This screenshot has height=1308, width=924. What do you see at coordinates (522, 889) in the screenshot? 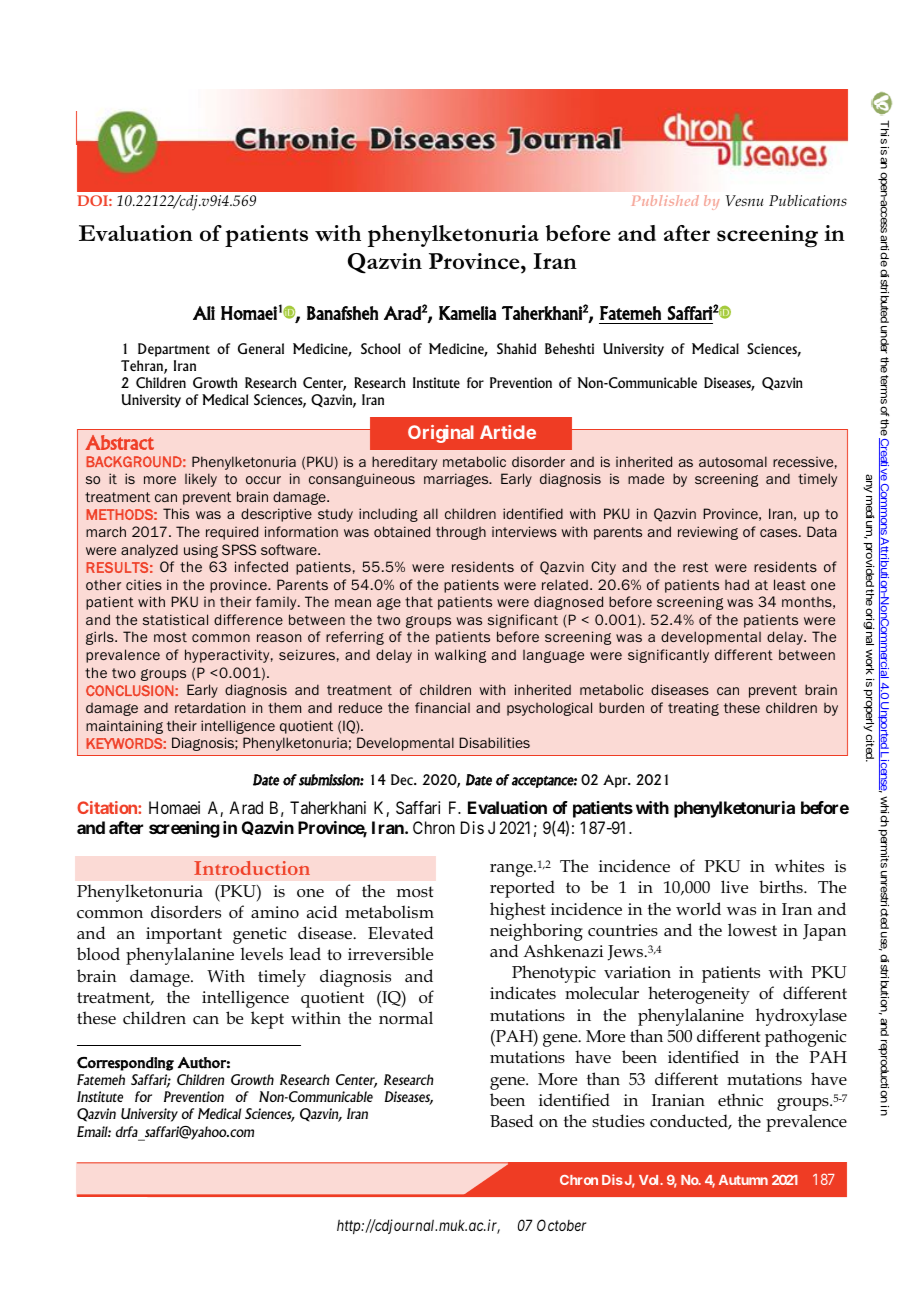
I see `reported` at bounding box center [522, 889].
